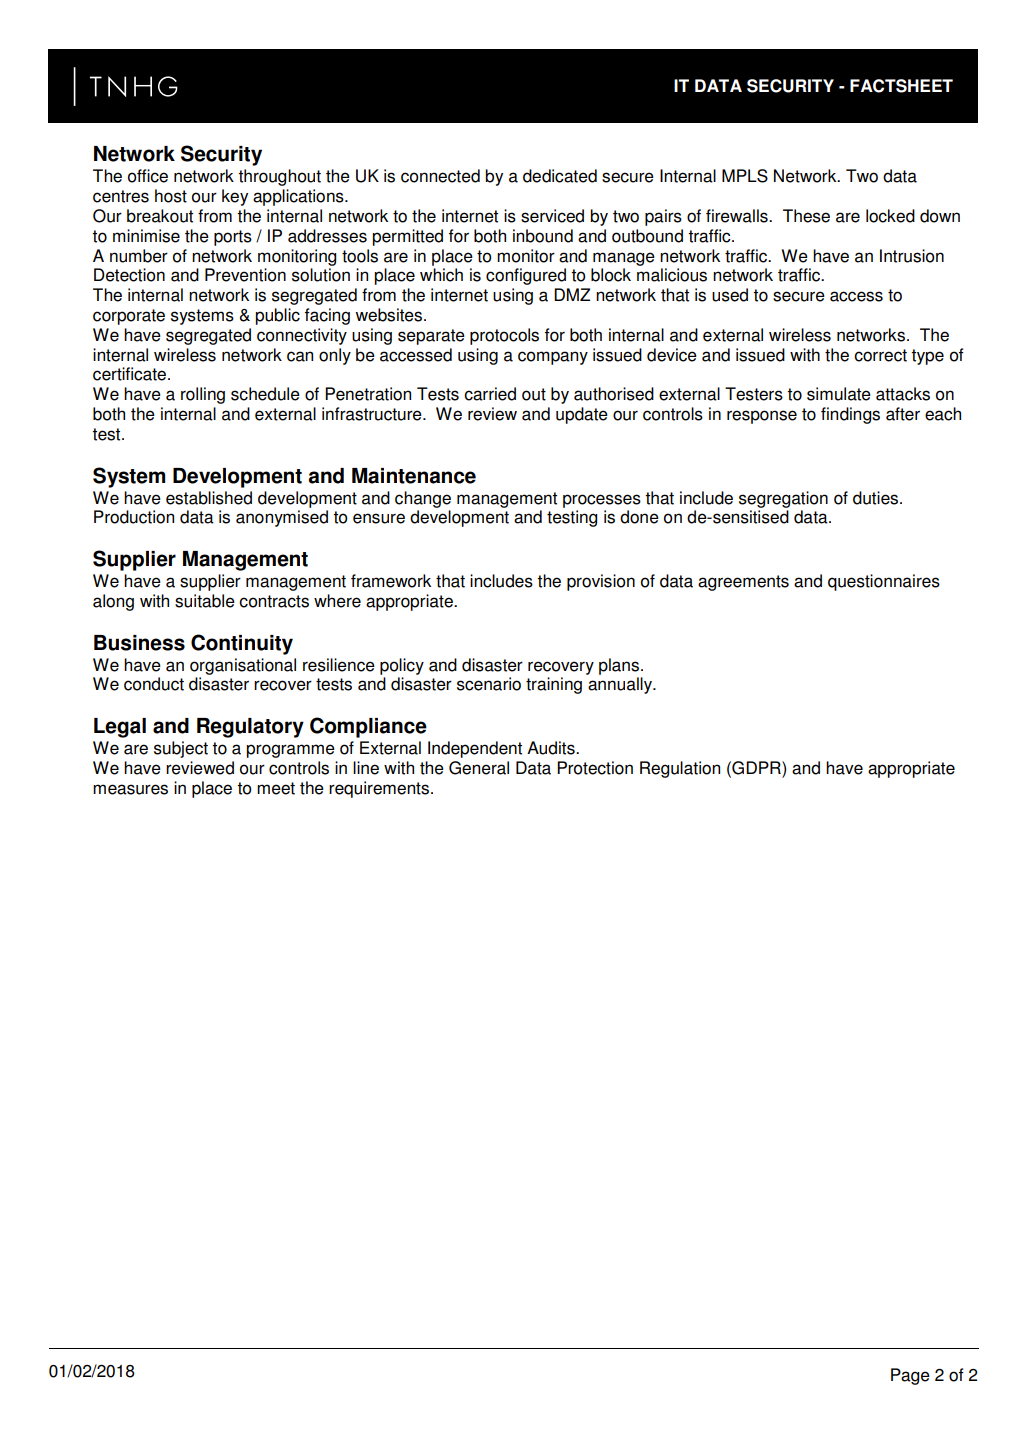 The image size is (1027, 1454). Describe the element at coordinates (552, 216) in the screenshot. I see `serviced` at that location.
